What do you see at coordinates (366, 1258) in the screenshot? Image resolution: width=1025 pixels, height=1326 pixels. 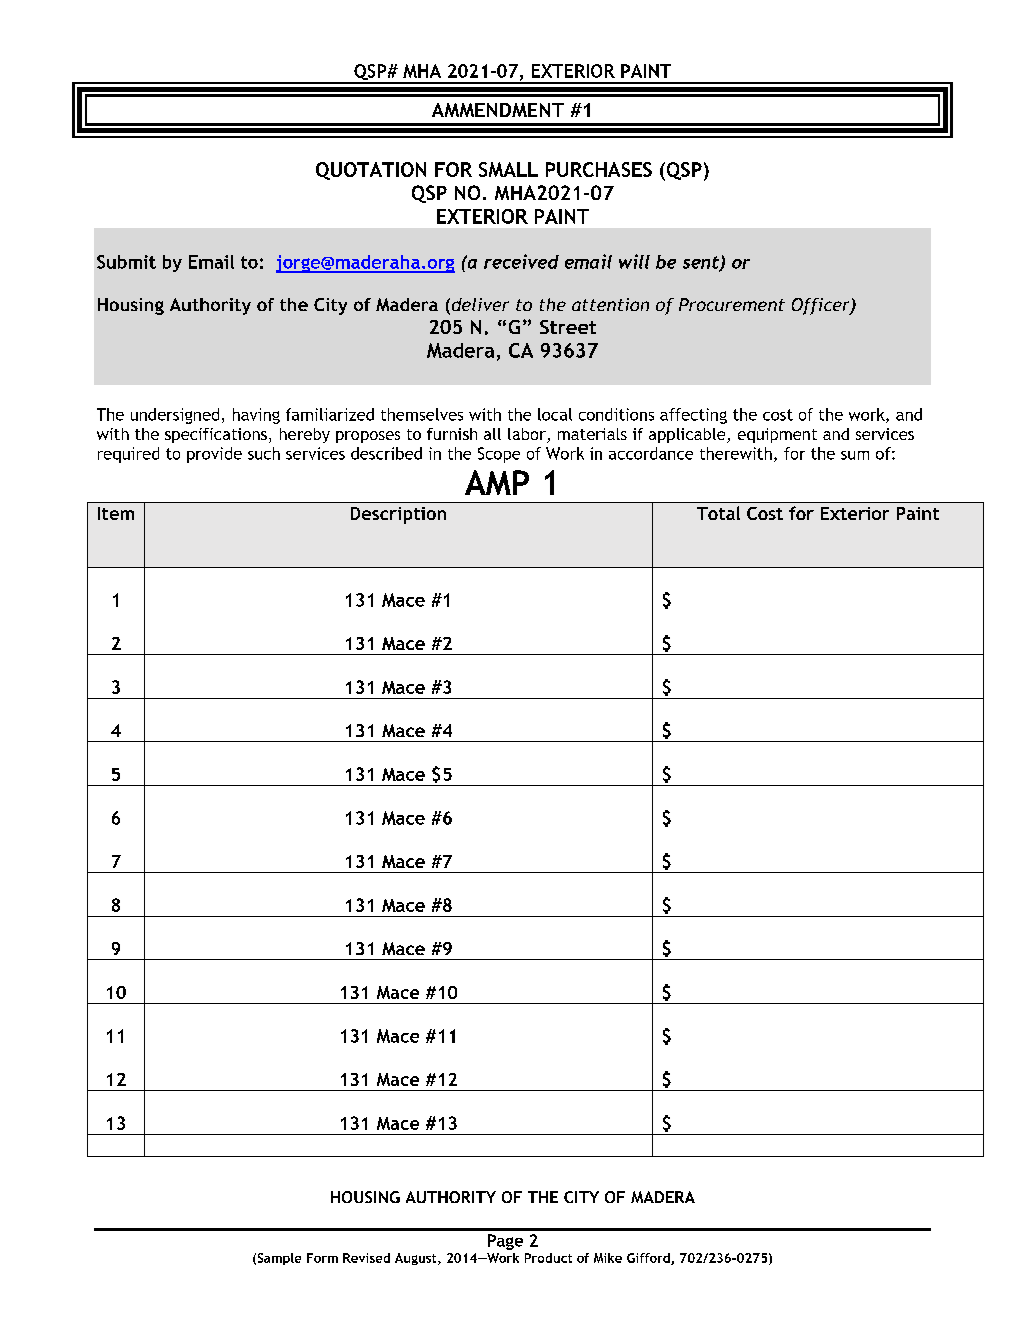 I see `Revised` at bounding box center [366, 1258].
